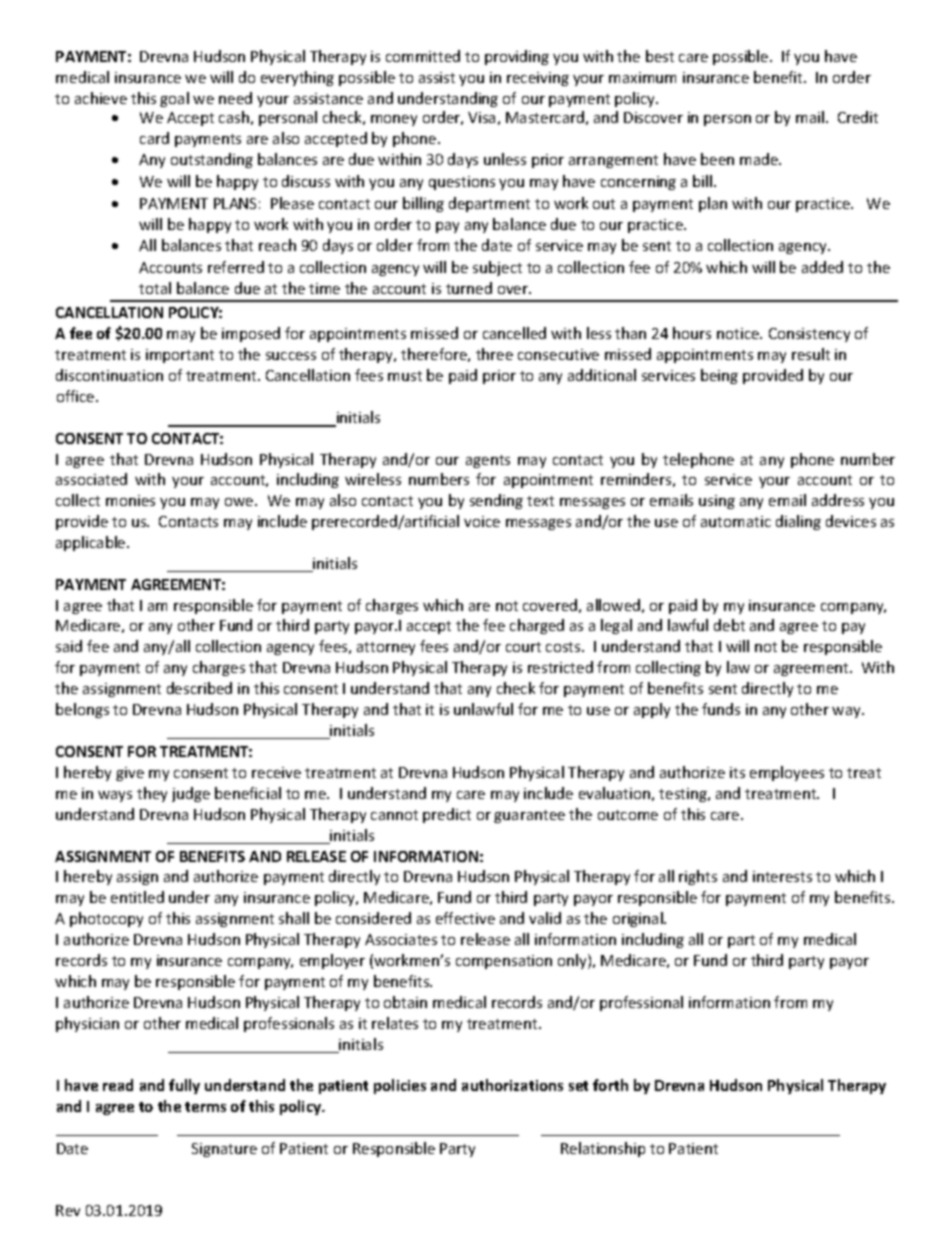  Describe the element at coordinates (760, 159) in the screenshot. I see `made` at that location.
